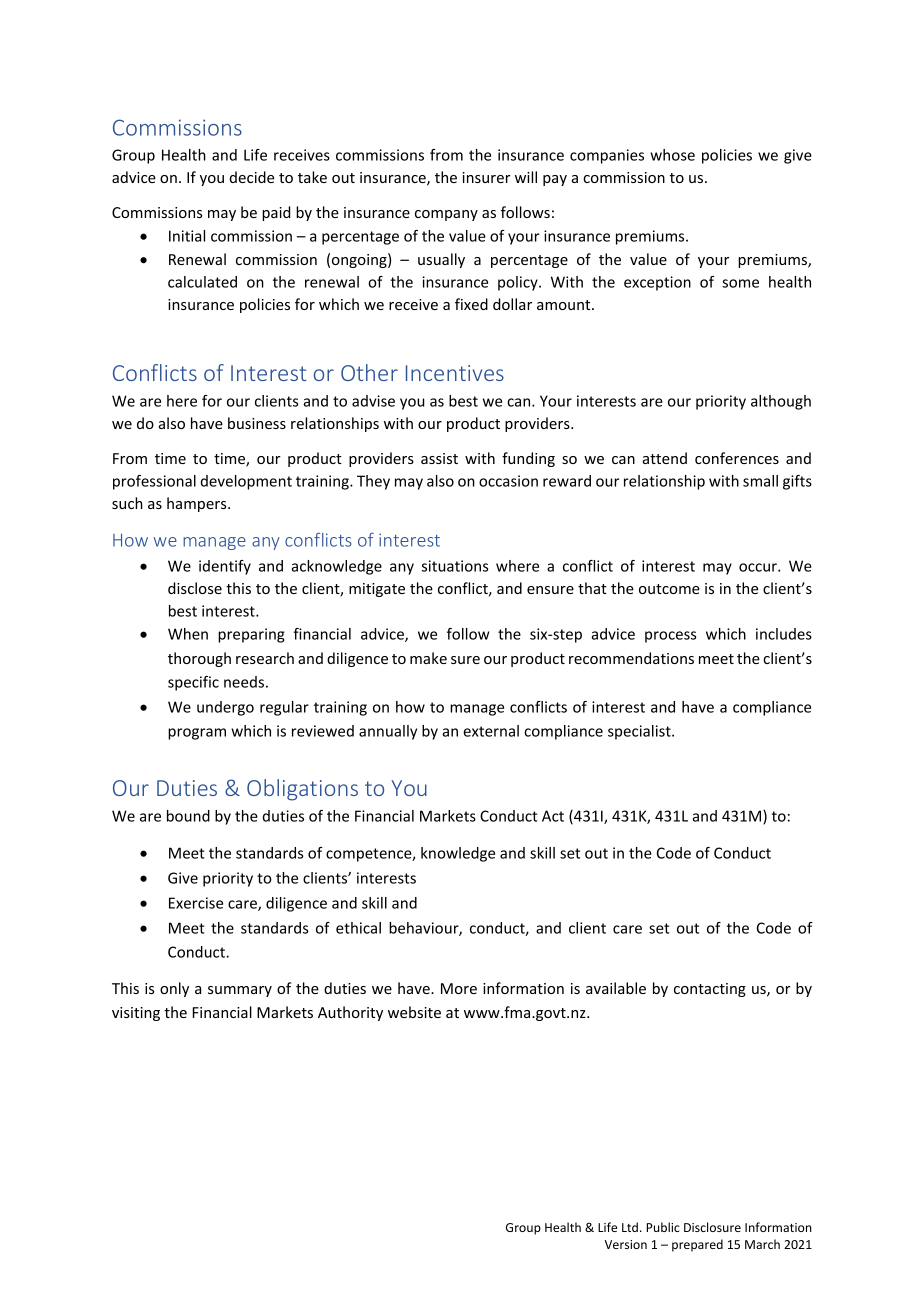  What do you see at coordinates (252, 177) in the image?
I see `decide` at bounding box center [252, 177].
